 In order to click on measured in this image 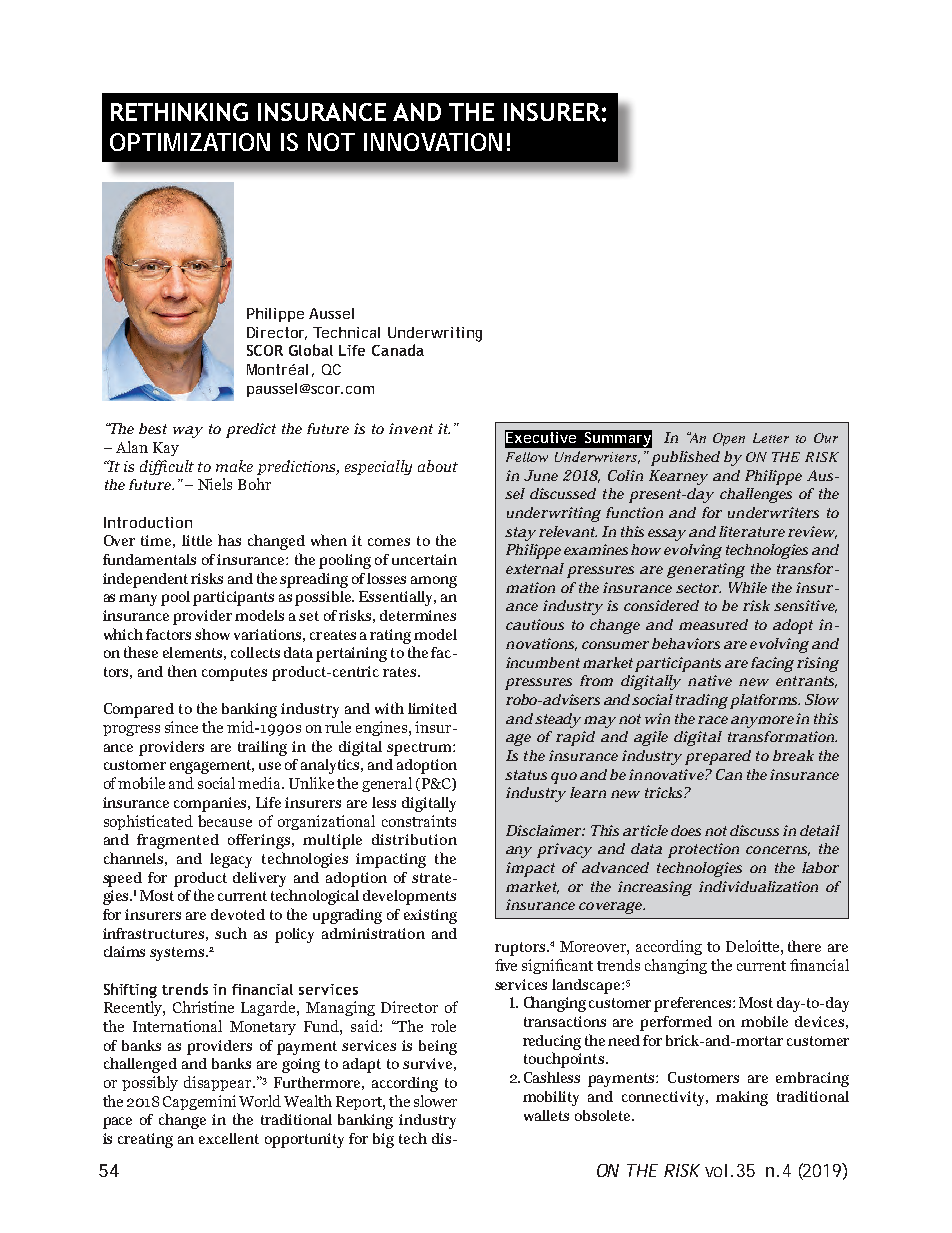, I will do `click(713, 624)`.
